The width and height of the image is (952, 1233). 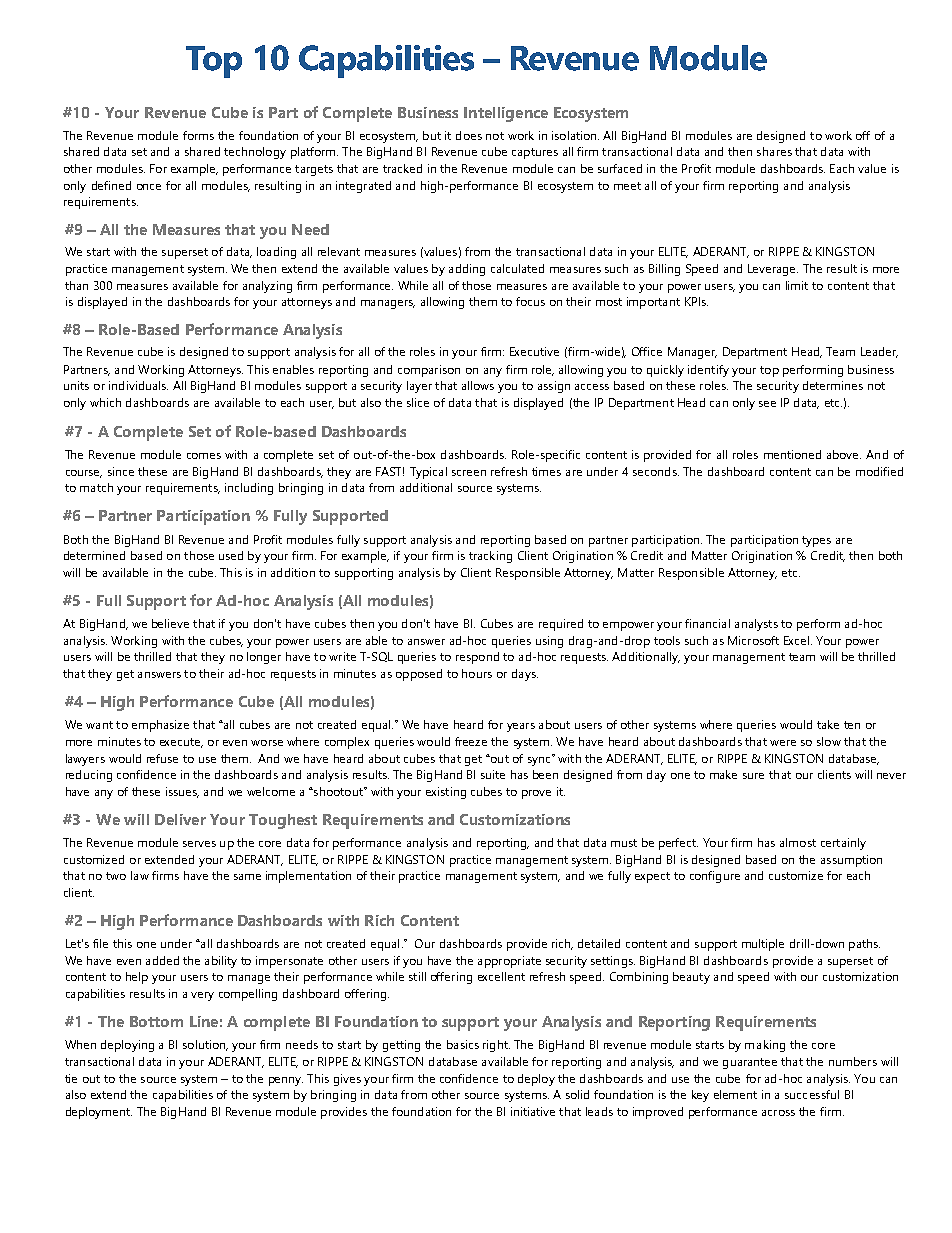 What do you see at coordinates (477, 658) in the image?
I see `respond` at bounding box center [477, 658].
